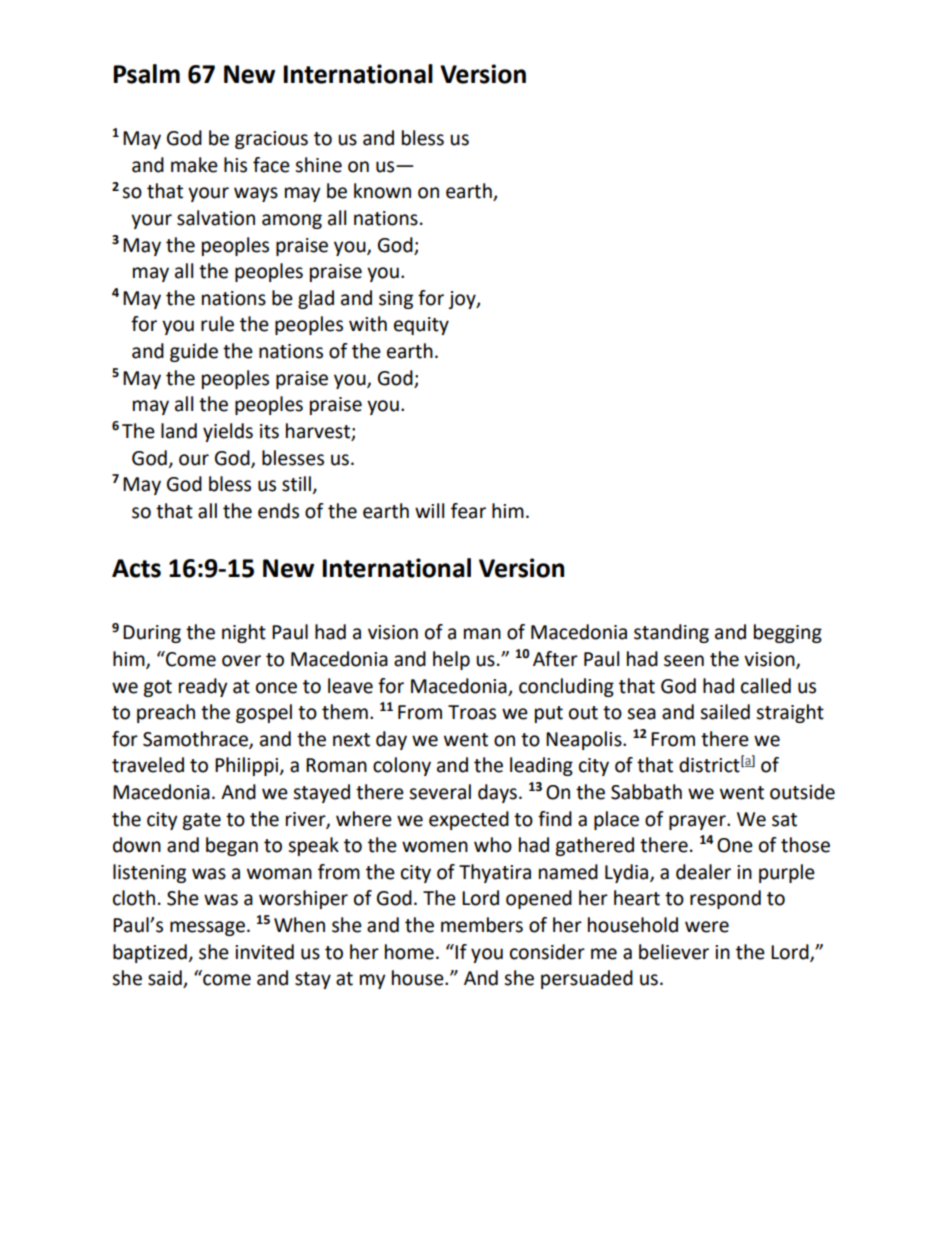 This screenshot has height=1233, width=952. What do you see at coordinates (146, 74) in the screenshot?
I see `Psalm` at bounding box center [146, 74].
